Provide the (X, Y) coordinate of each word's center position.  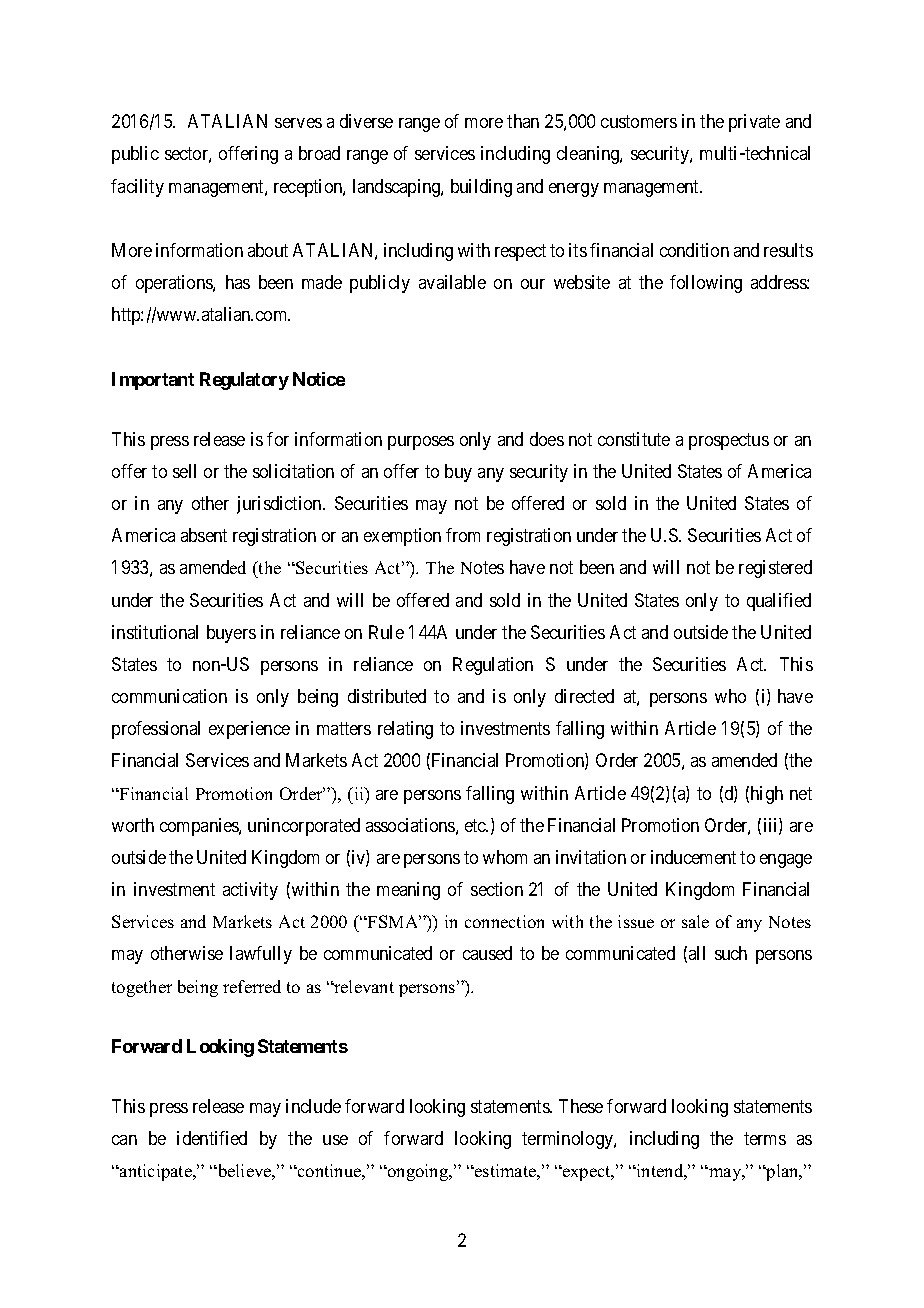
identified (212, 1138)
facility (137, 188)
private (754, 123)
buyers (231, 634)
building (481, 188)
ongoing (418, 1172)
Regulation (493, 666)
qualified (779, 602)
